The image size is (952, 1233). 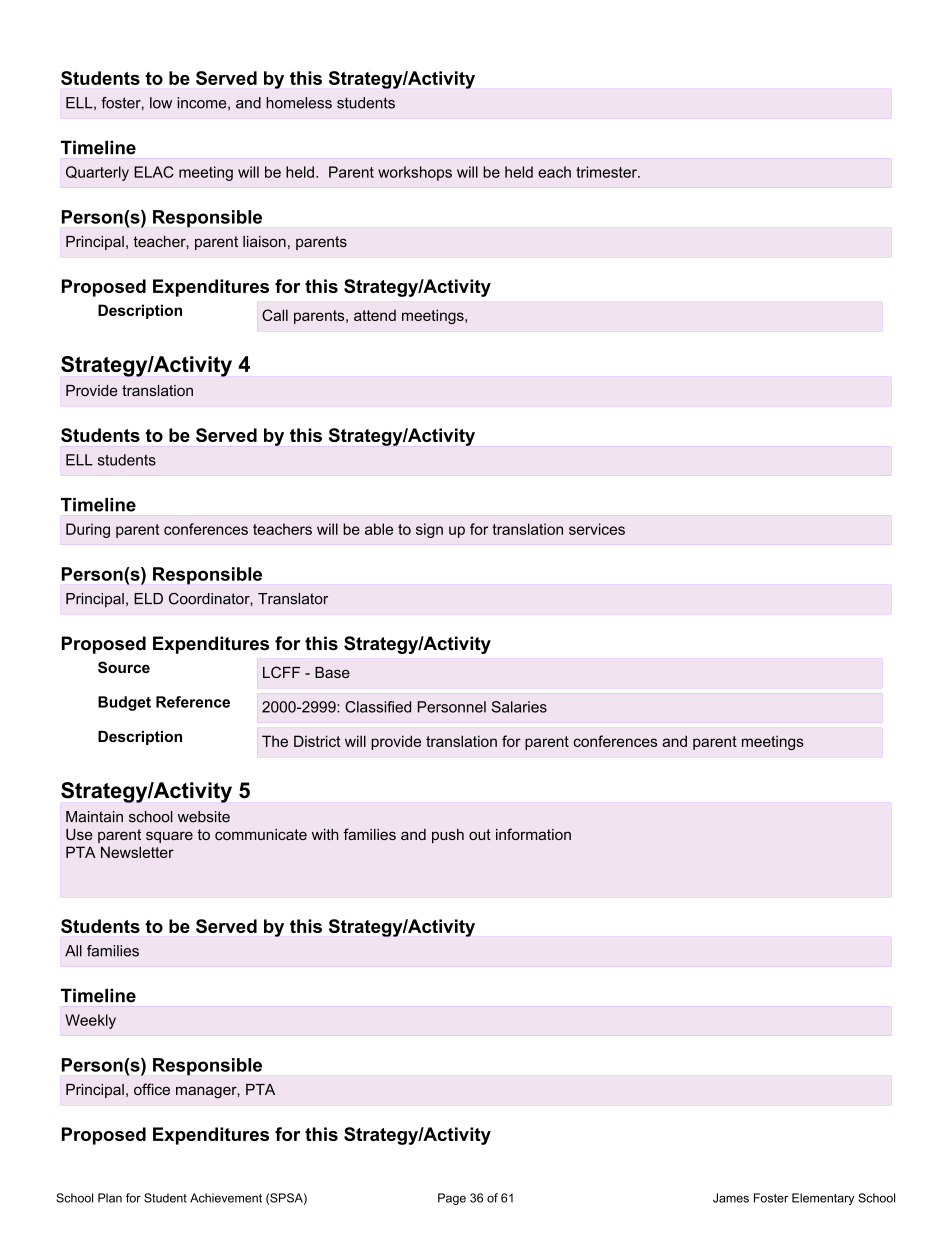 I want to click on Salaries, so click(x=519, y=707).
